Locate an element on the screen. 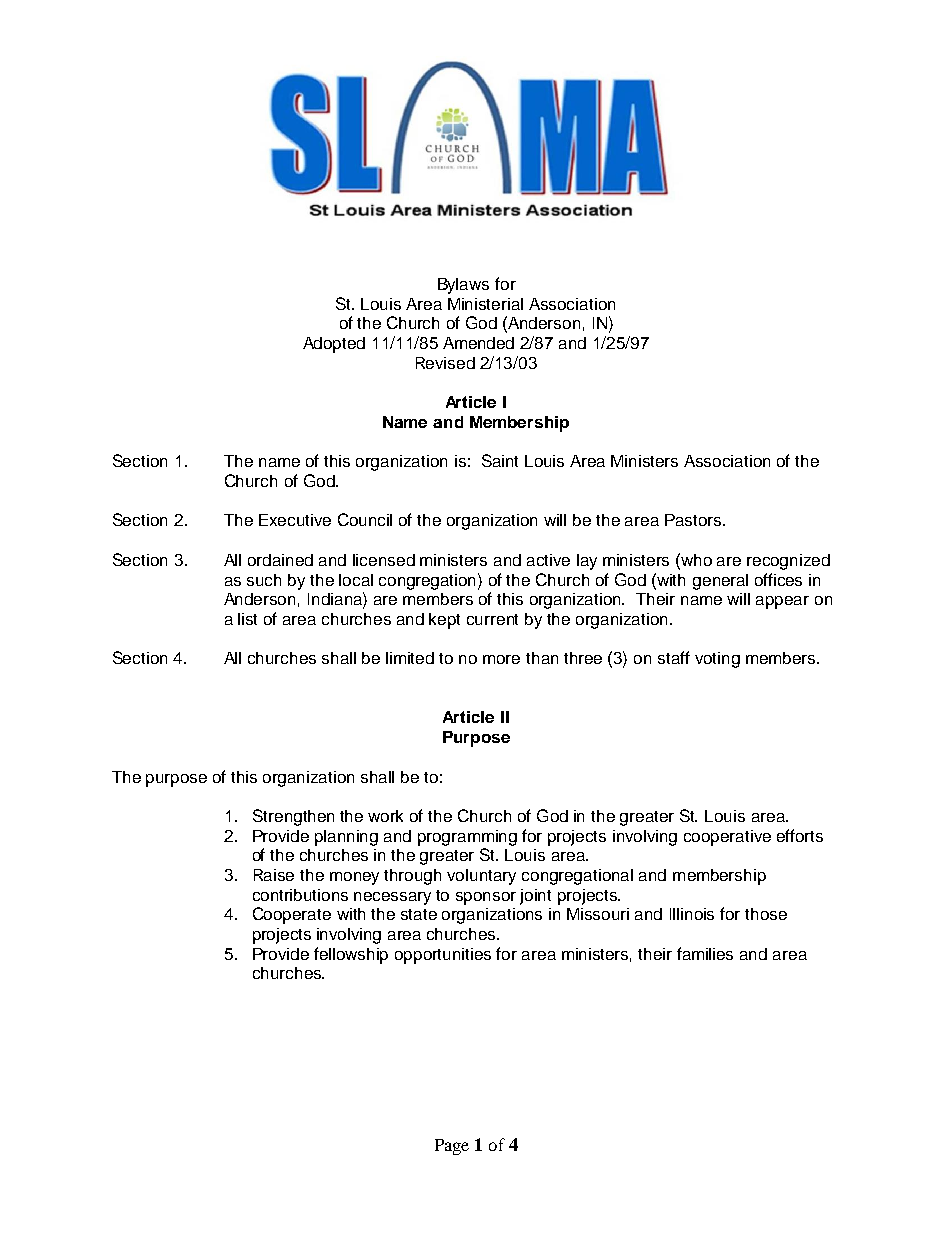  Page is located at coordinates (452, 1147).
